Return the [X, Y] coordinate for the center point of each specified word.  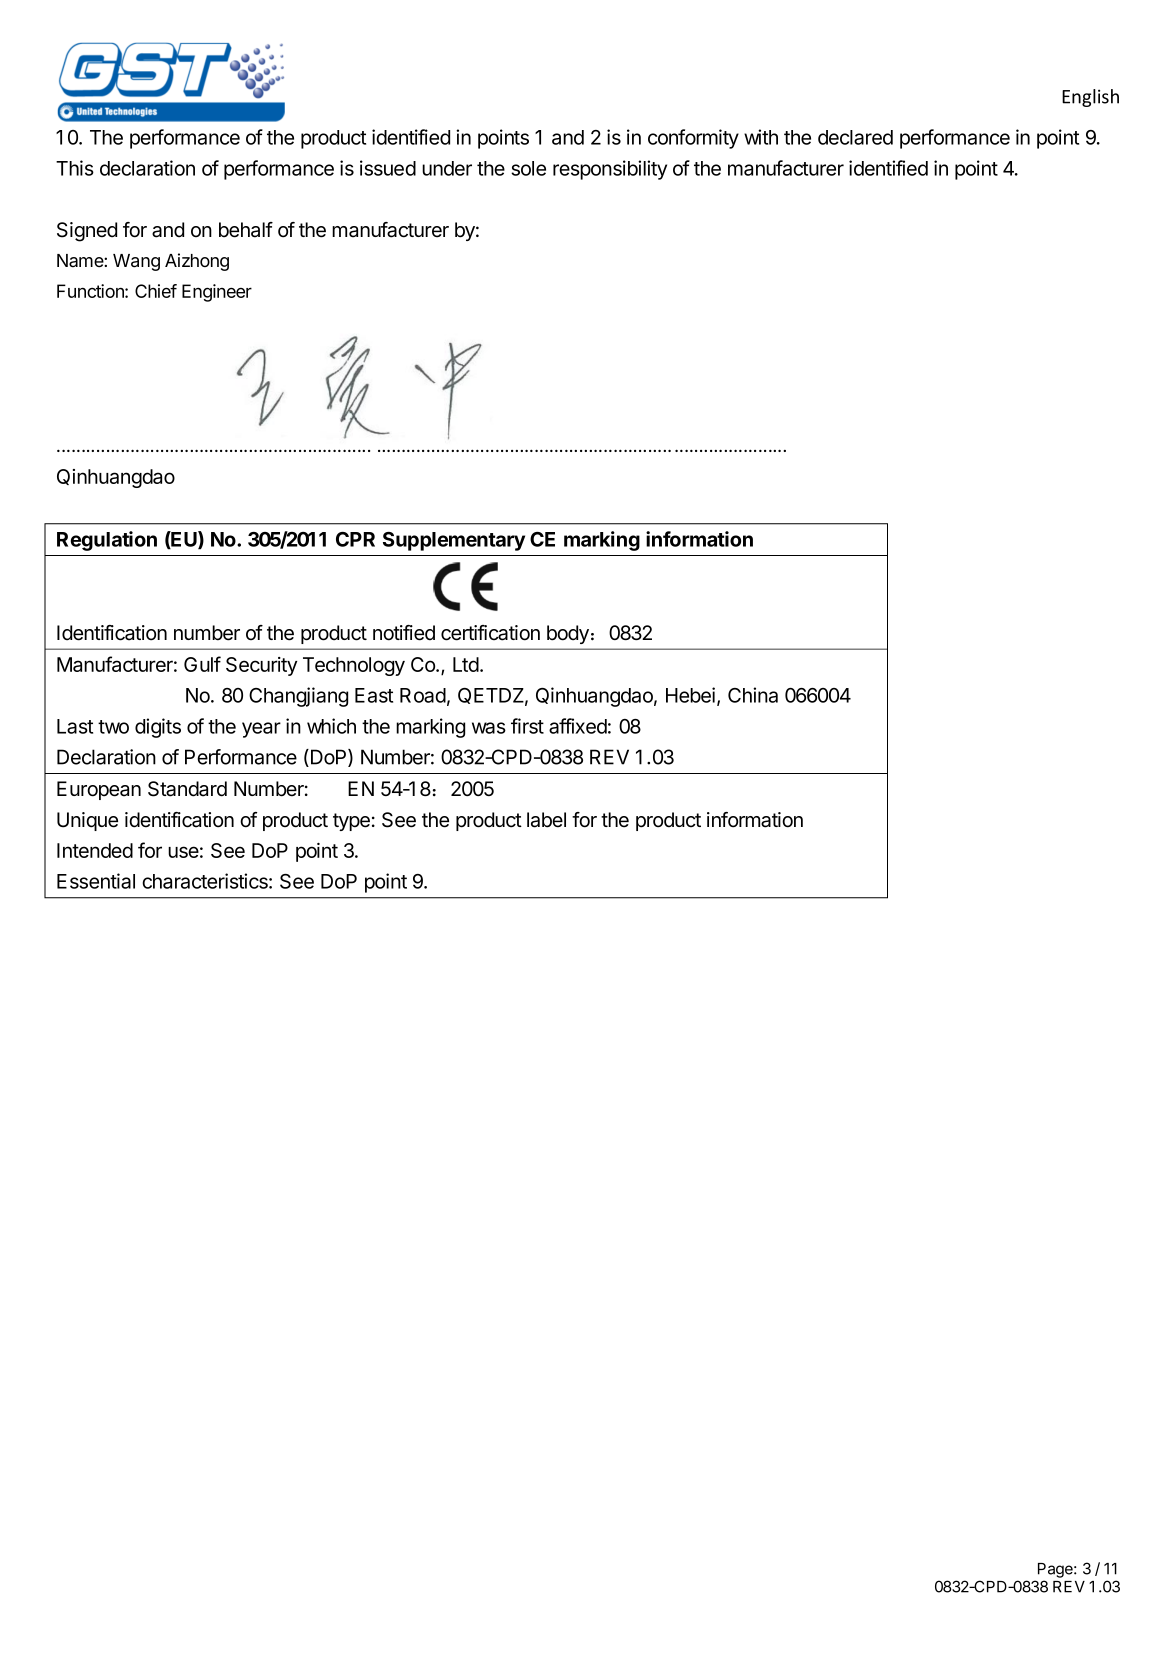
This [75, 168]
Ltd [466, 664]
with [761, 137]
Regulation [107, 541]
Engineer [217, 293]
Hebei [690, 695]
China [753, 695]
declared [855, 137]
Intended [95, 850]
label [546, 820]
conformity [693, 139]
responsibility [610, 170]
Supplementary [454, 541]
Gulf [202, 664]
